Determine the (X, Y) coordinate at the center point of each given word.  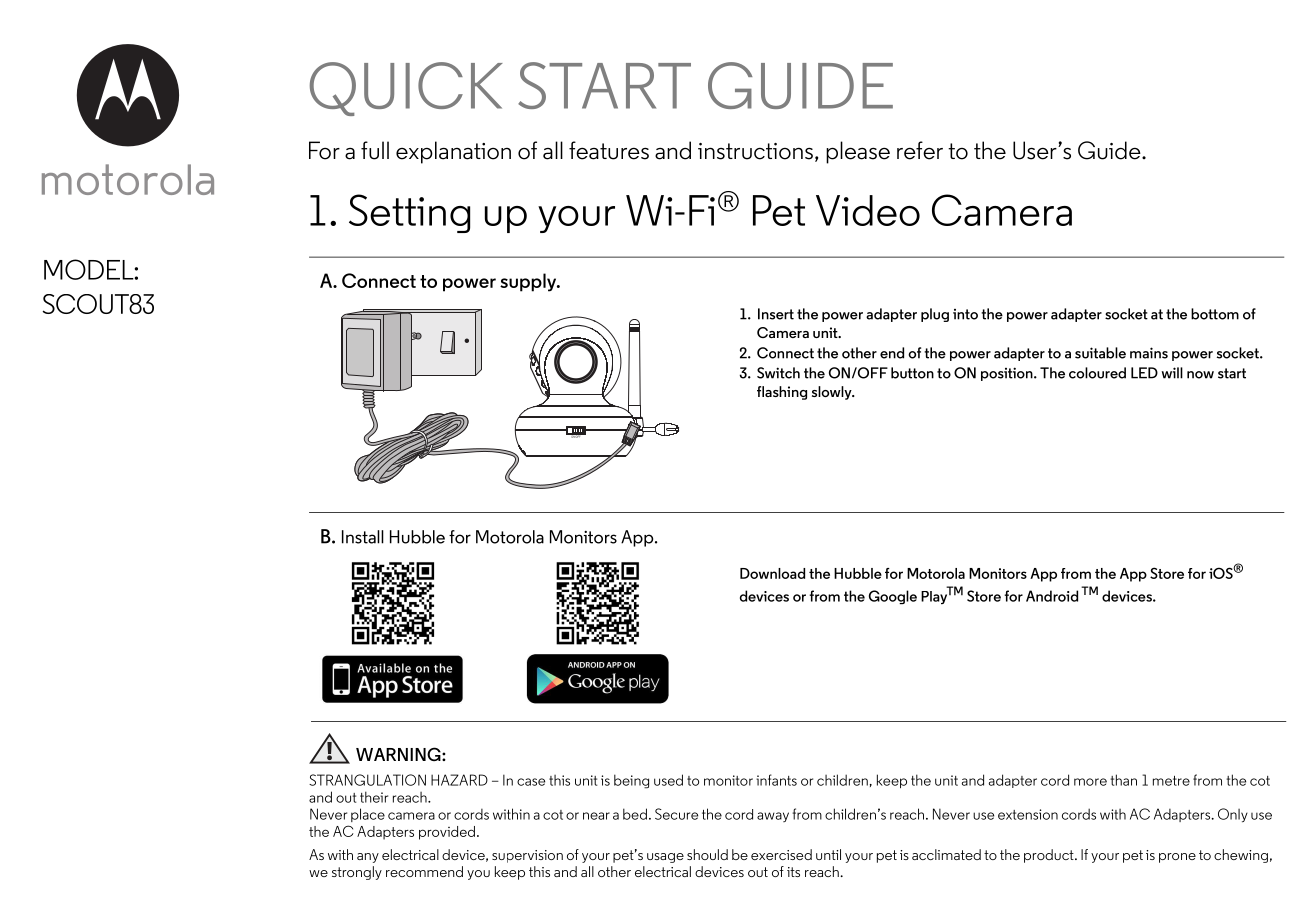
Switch (778, 373)
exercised (781, 854)
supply (529, 282)
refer (920, 150)
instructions (755, 151)
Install (363, 537)
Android (1052, 596)
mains (1149, 353)
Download (772, 573)
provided (447, 833)
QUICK (406, 89)
